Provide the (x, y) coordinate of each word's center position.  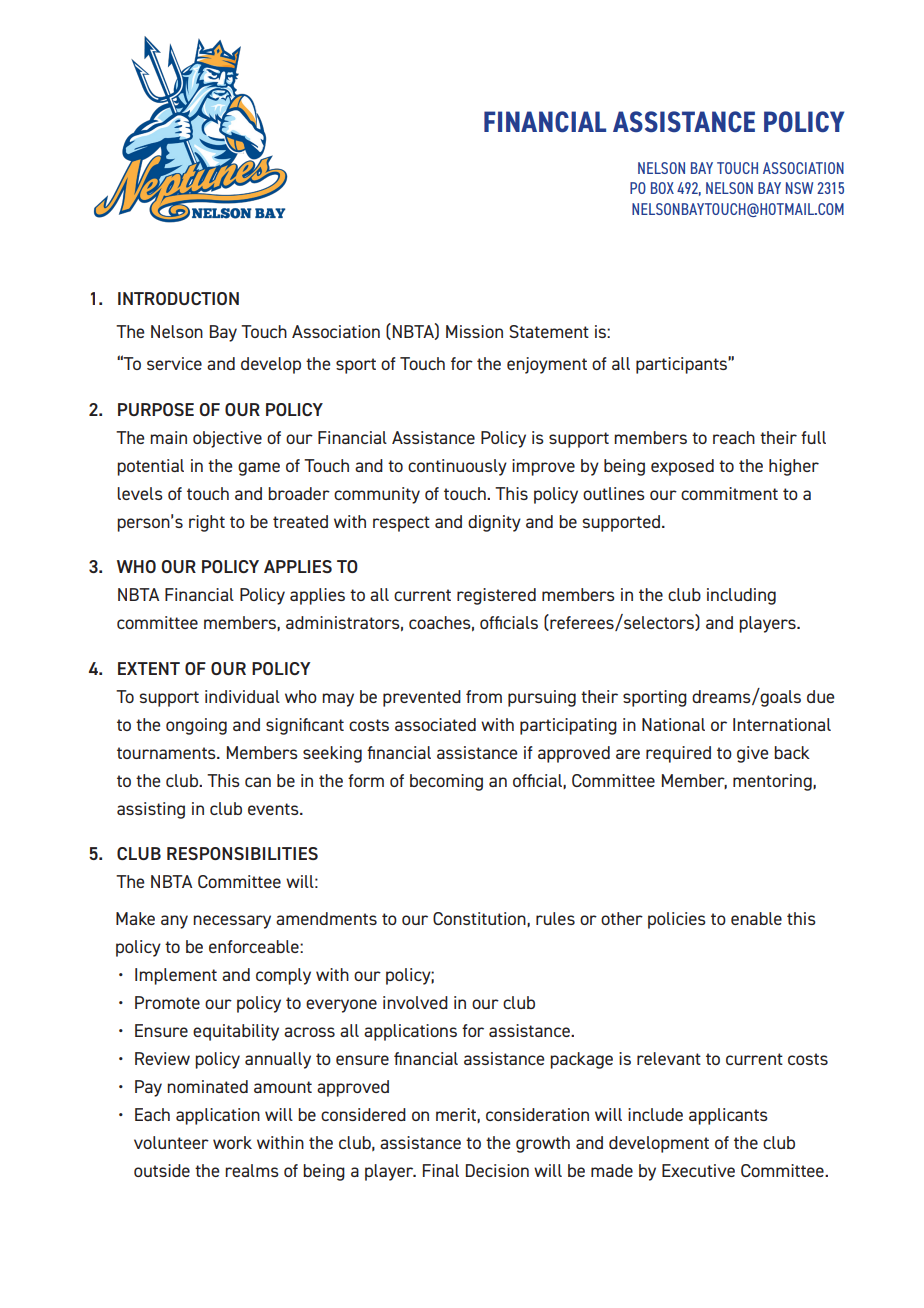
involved (415, 1002)
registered (496, 596)
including (741, 596)
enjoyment (547, 365)
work (232, 1142)
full (813, 437)
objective (227, 439)
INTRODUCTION (178, 298)
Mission (474, 331)
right (207, 523)
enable (756, 918)
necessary (232, 922)
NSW (799, 188)
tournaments (167, 753)
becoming (446, 782)
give (752, 754)
